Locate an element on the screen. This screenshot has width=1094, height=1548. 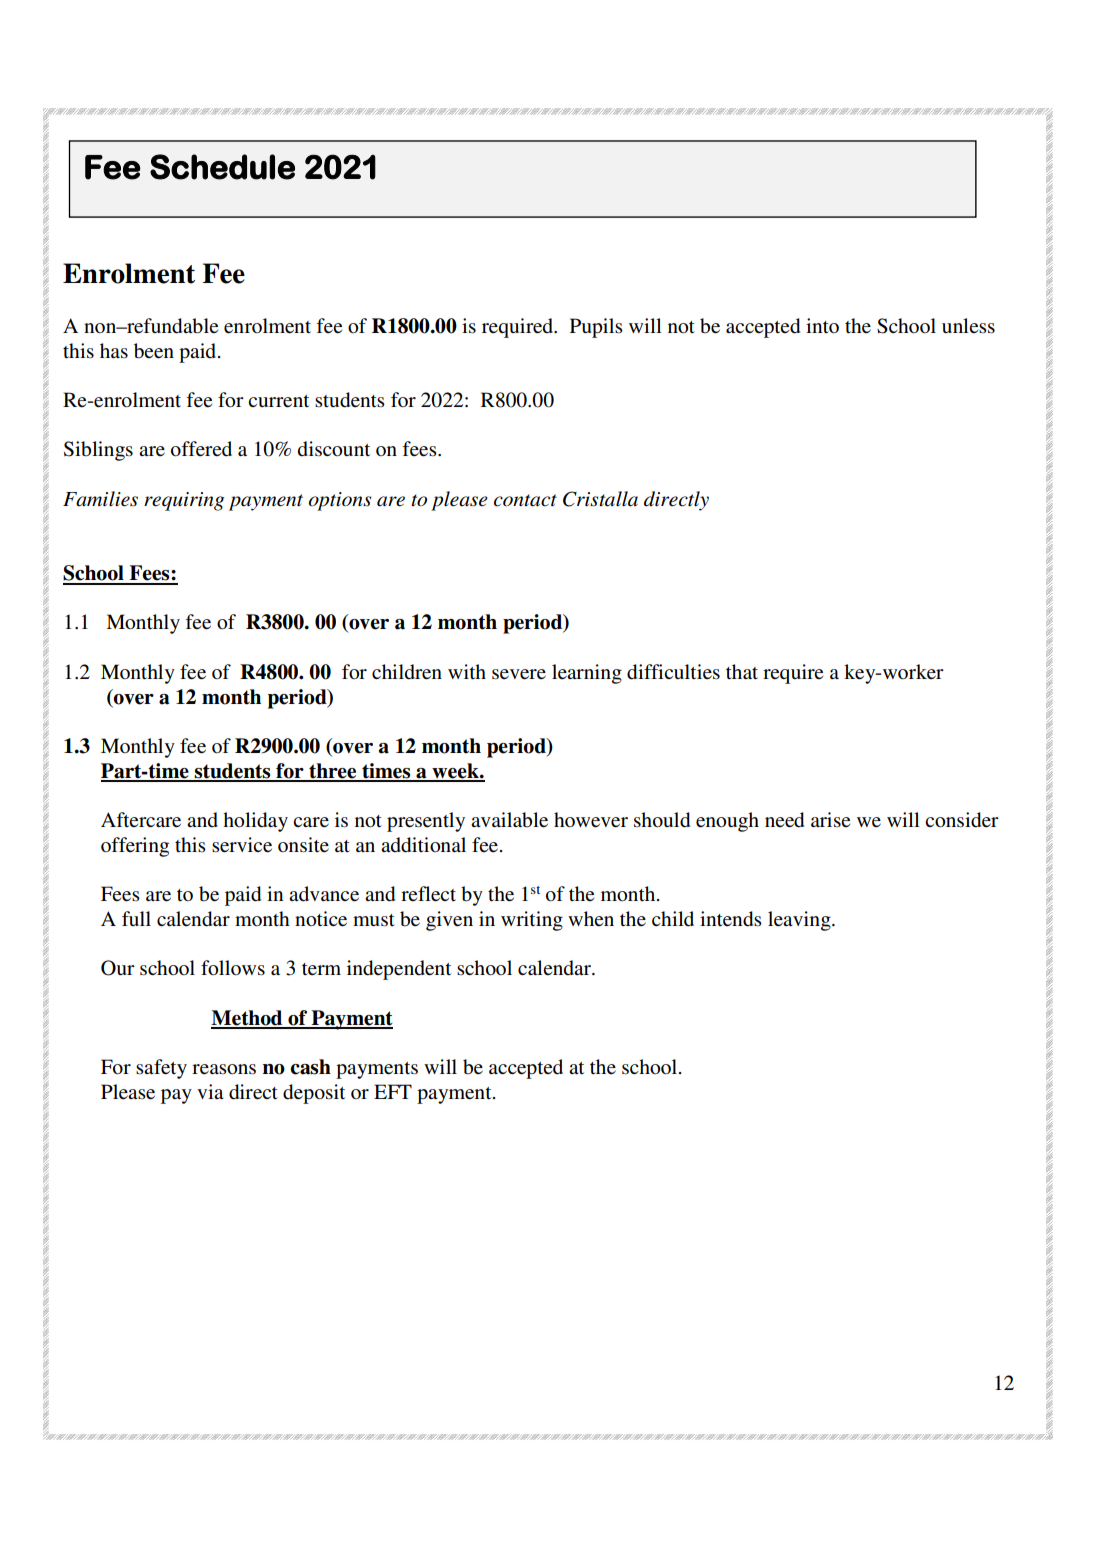
reasons is located at coordinates (224, 1069).
